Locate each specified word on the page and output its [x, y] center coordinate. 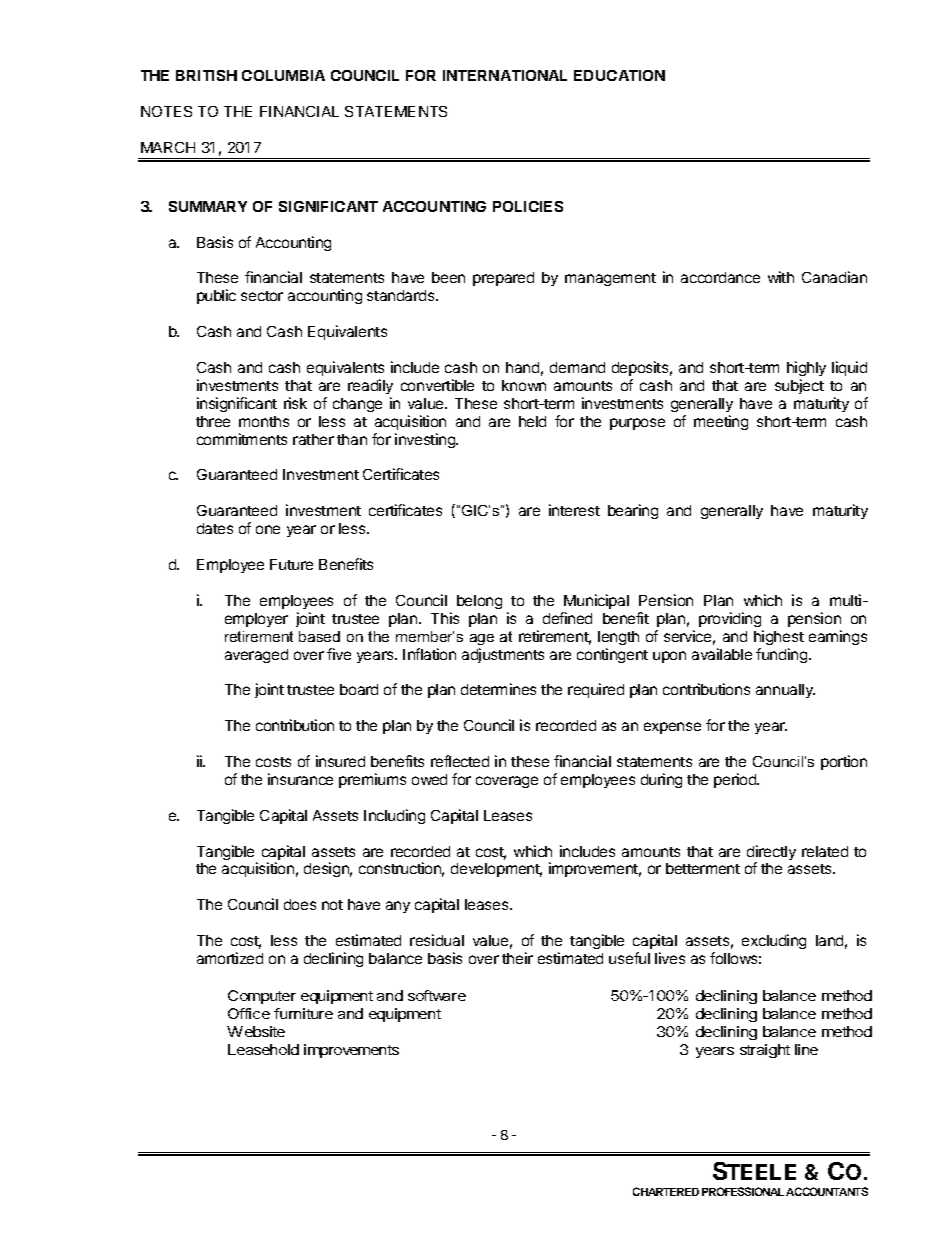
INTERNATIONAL [505, 75]
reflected [460, 761]
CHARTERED [666, 1191]
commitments [242, 439]
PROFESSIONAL [743, 1191]
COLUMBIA [283, 75]
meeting [721, 422]
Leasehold [263, 1049]
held [532, 421]
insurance [300, 779]
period [736, 780]
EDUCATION [619, 75]
